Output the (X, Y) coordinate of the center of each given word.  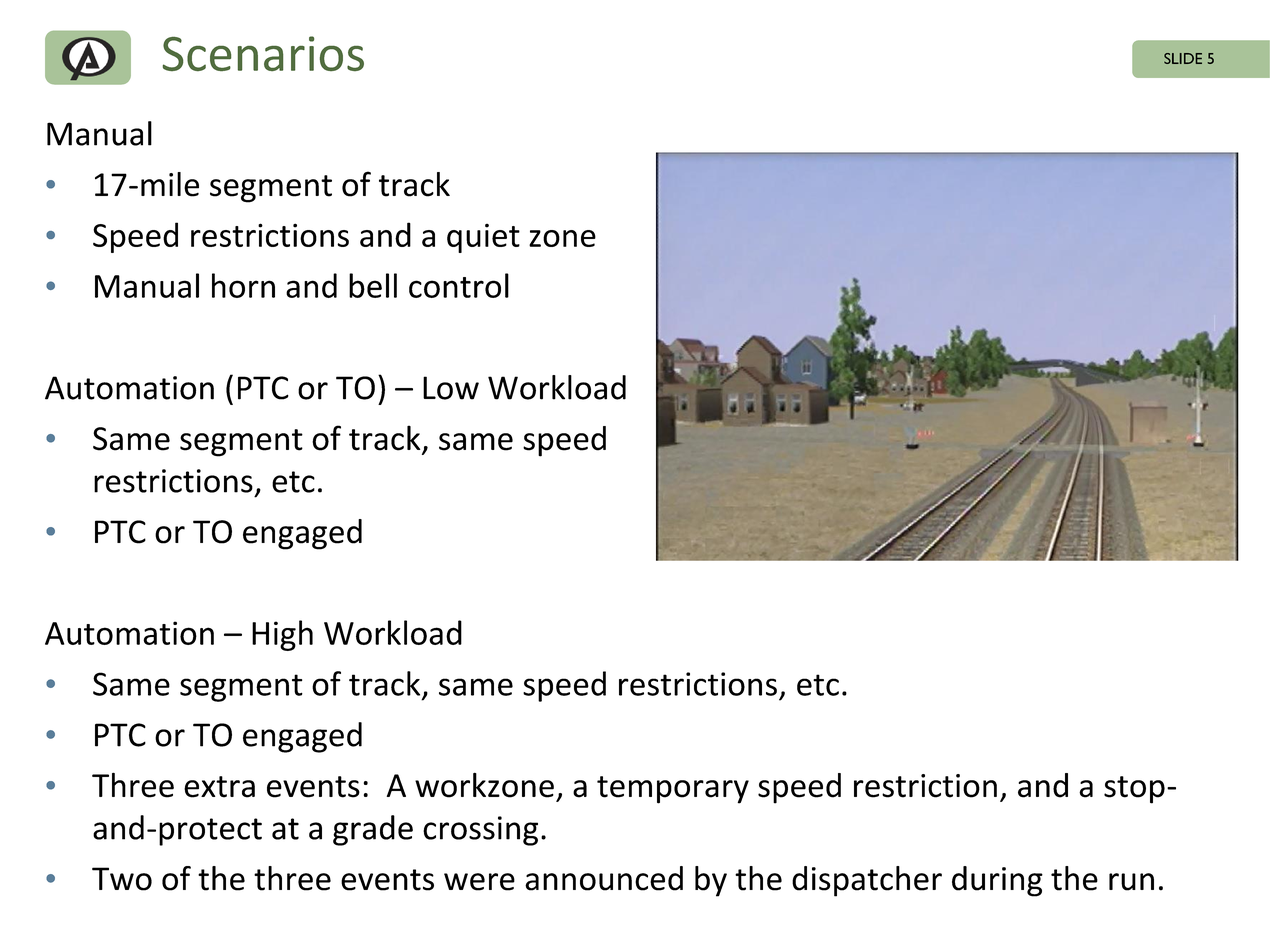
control (459, 285)
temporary (673, 790)
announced (604, 878)
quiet (483, 238)
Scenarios (263, 53)
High (282, 635)
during (997, 881)
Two (122, 879)
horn (243, 285)
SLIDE (1183, 58)
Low (451, 388)
